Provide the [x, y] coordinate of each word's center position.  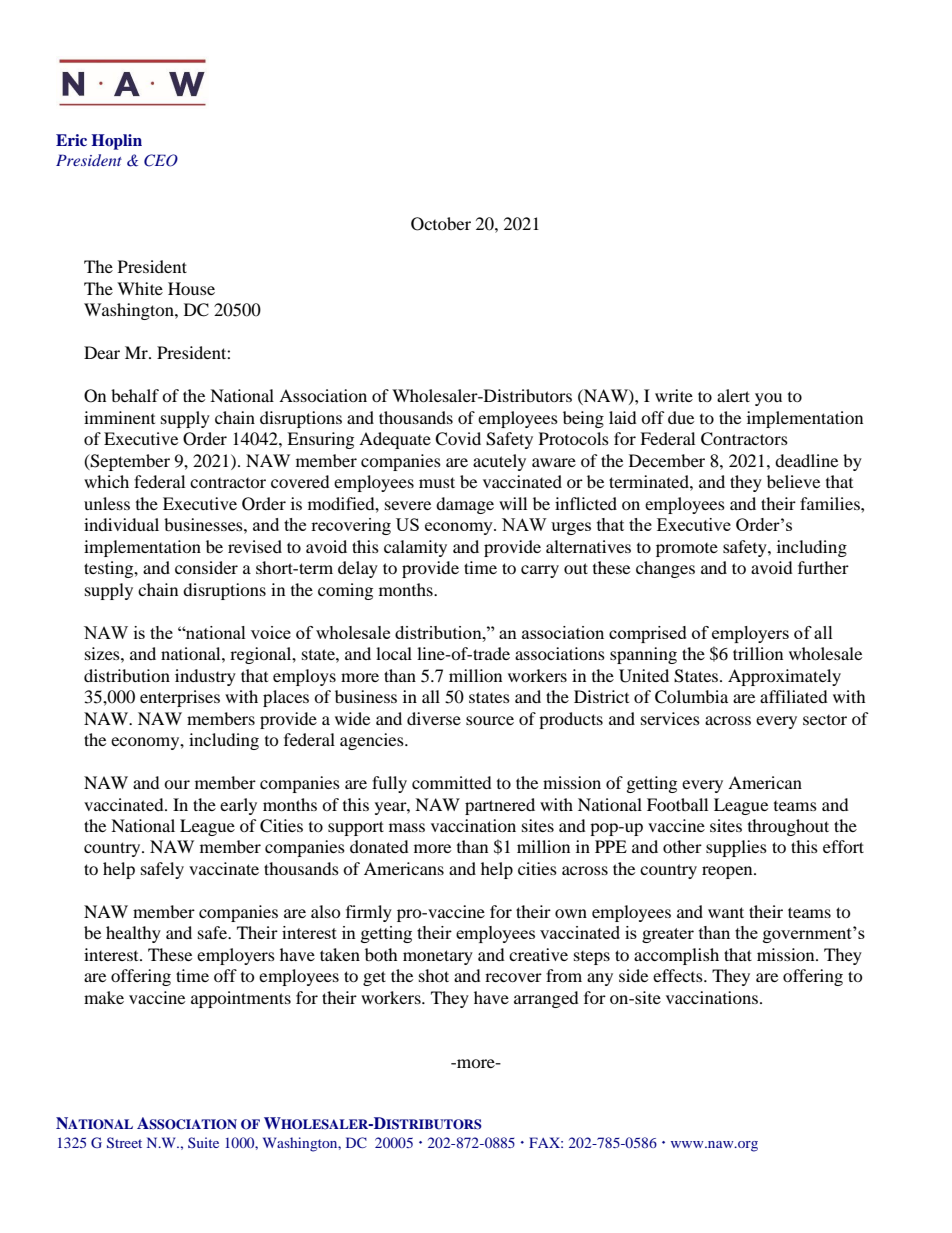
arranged [546, 999]
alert [733, 395]
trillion [758, 653]
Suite [203, 1142]
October [441, 224]
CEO [161, 160]
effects [679, 975]
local [394, 653]
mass [407, 827]
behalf [135, 395]
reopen [728, 872]
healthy [133, 934]
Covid [458, 439]
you [768, 399]
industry [205, 677]
